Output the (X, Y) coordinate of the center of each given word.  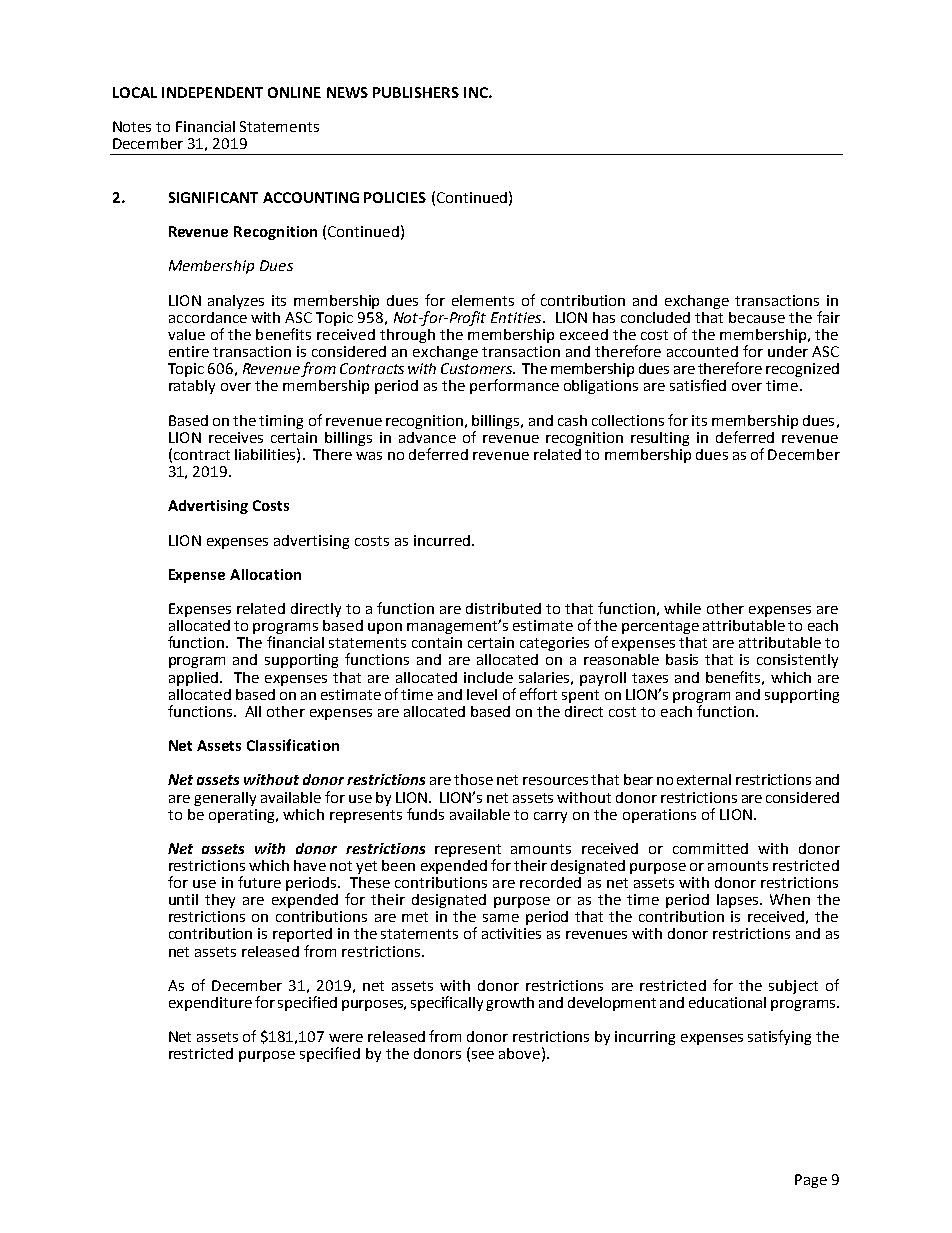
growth (510, 1004)
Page (811, 1181)
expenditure (210, 1004)
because (757, 317)
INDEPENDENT (212, 92)
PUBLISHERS (416, 92)
